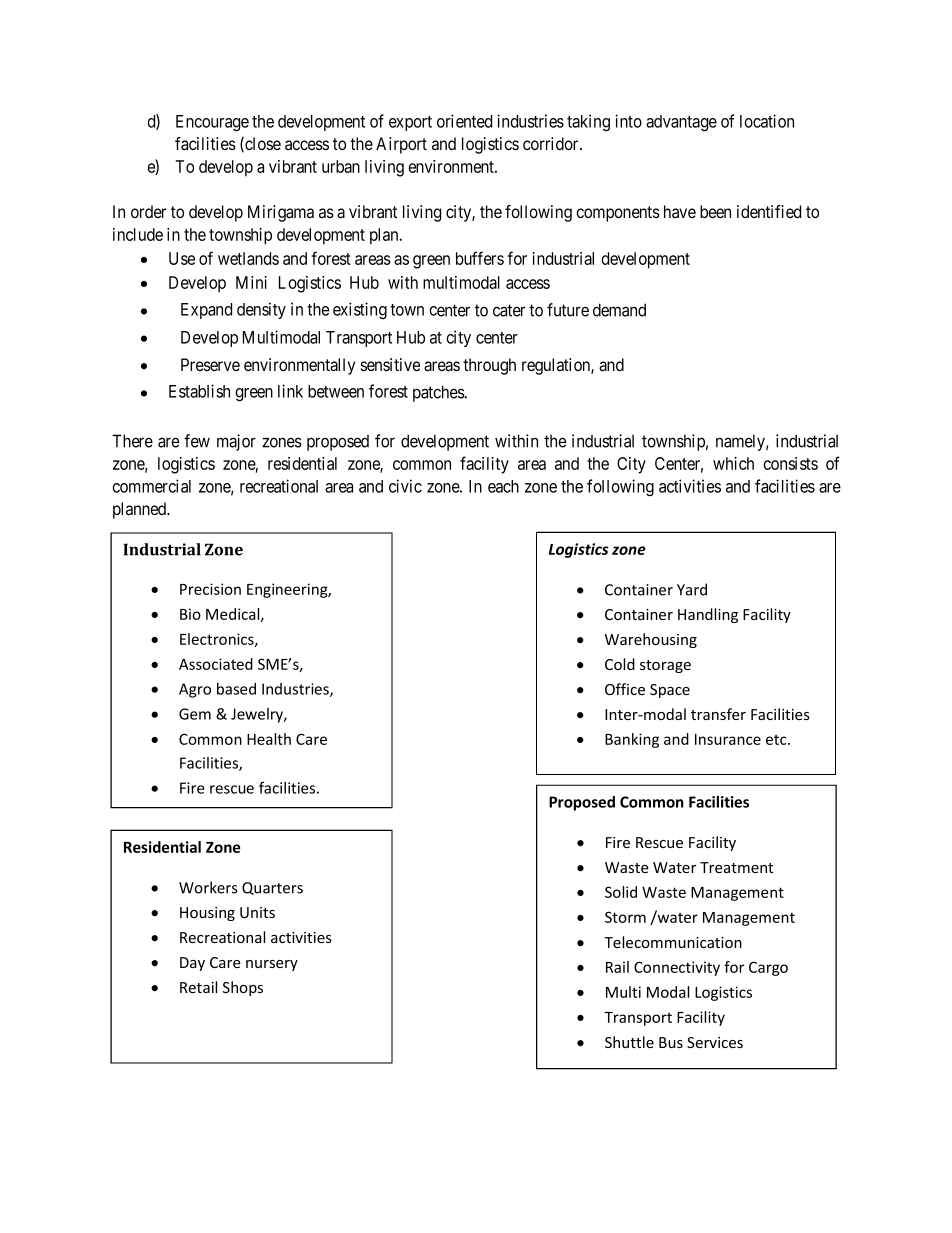 This page has width=952, height=1233. I want to click on few, so click(197, 441).
